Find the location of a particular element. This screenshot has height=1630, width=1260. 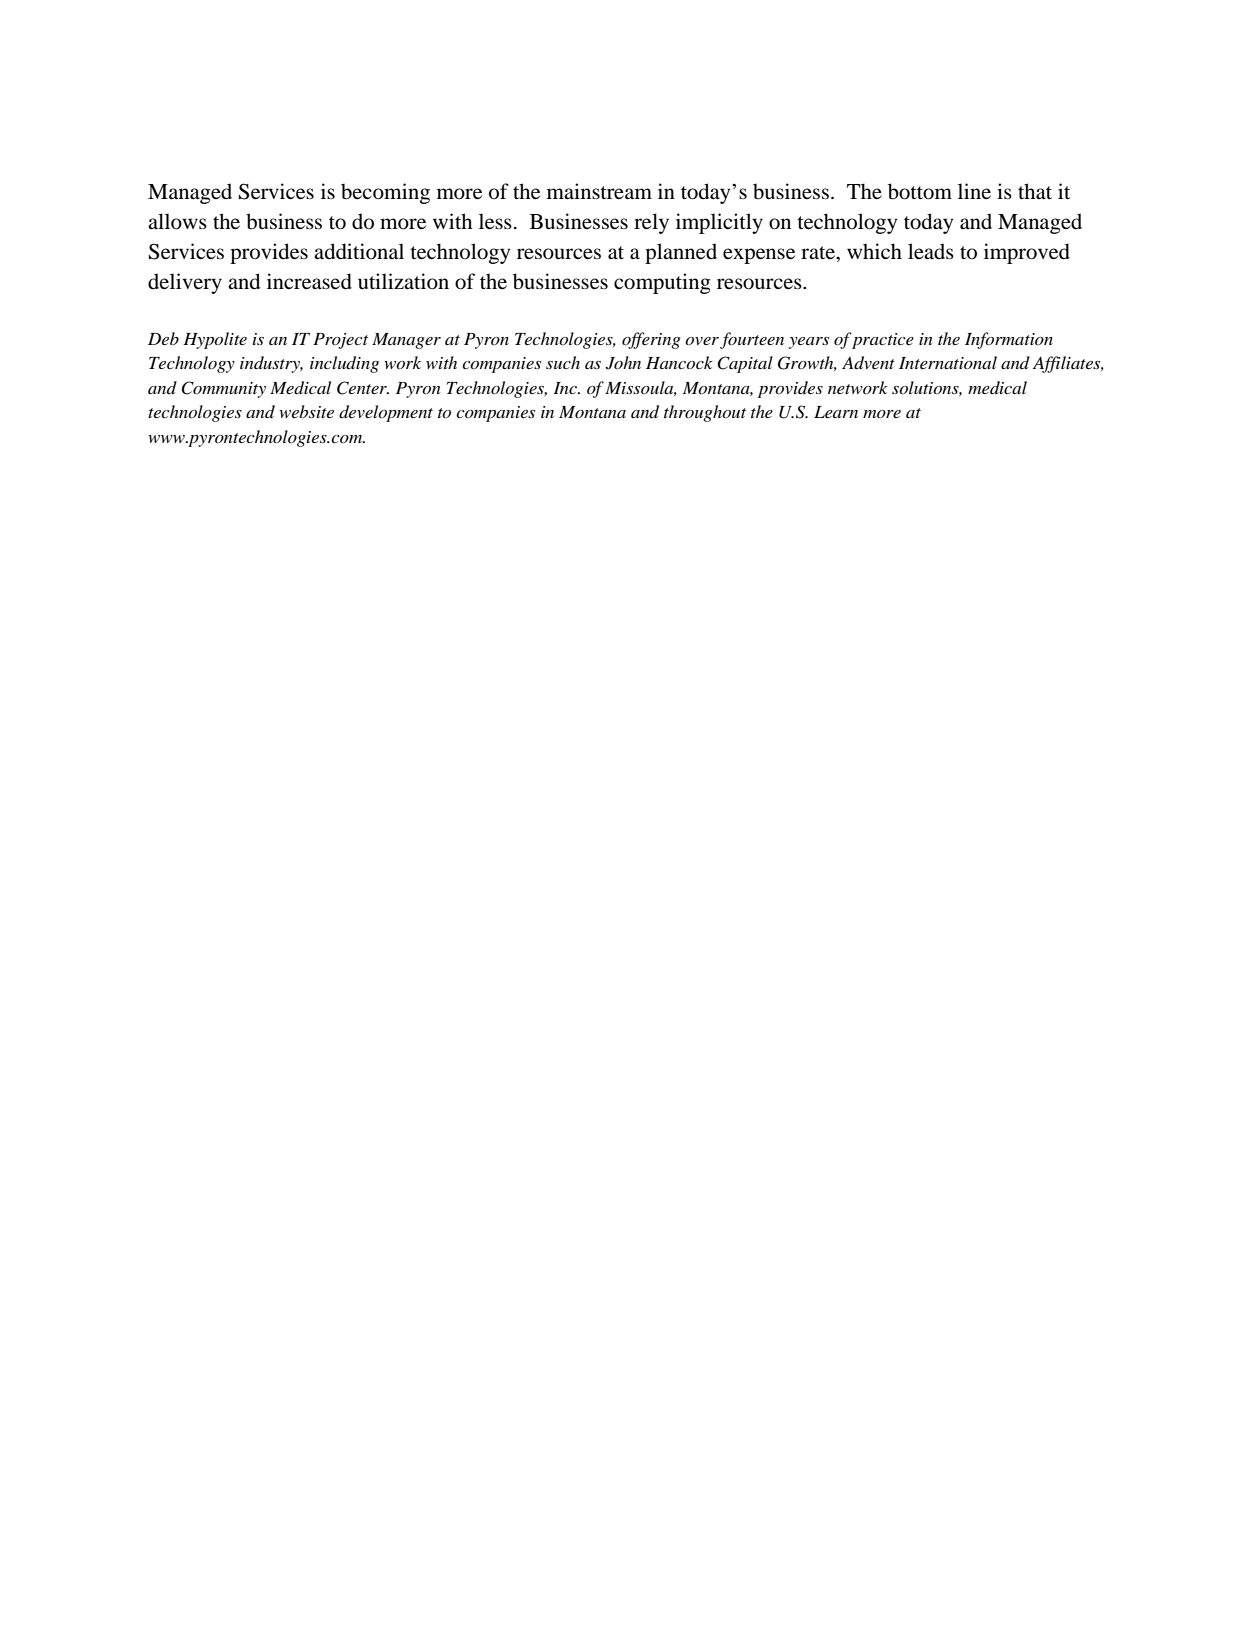

leads is located at coordinates (931, 251).
